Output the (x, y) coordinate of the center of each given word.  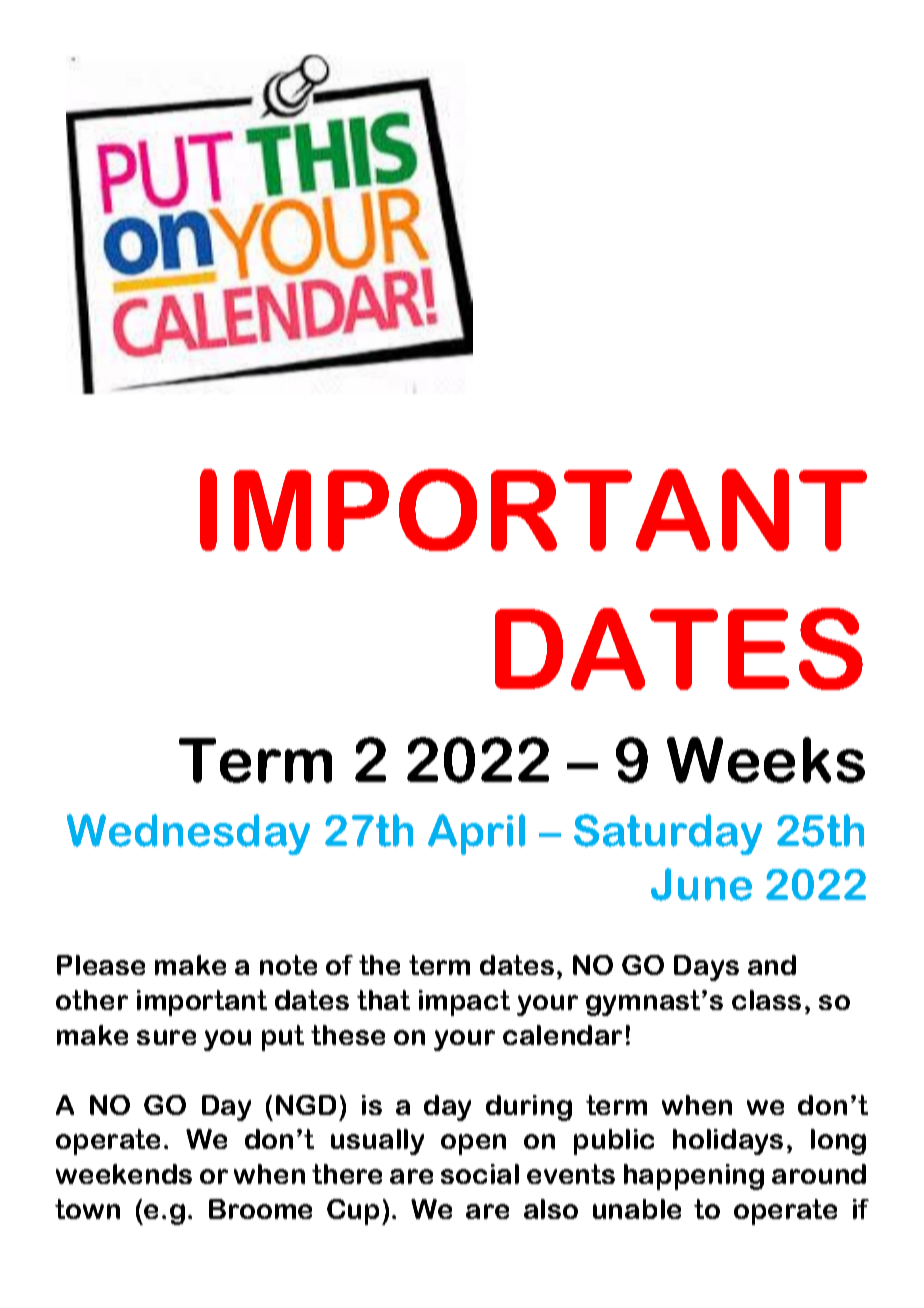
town (87, 1209)
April (476, 834)
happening (694, 1177)
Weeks (766, 760)
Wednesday (188, 834)
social (480, 1174)
